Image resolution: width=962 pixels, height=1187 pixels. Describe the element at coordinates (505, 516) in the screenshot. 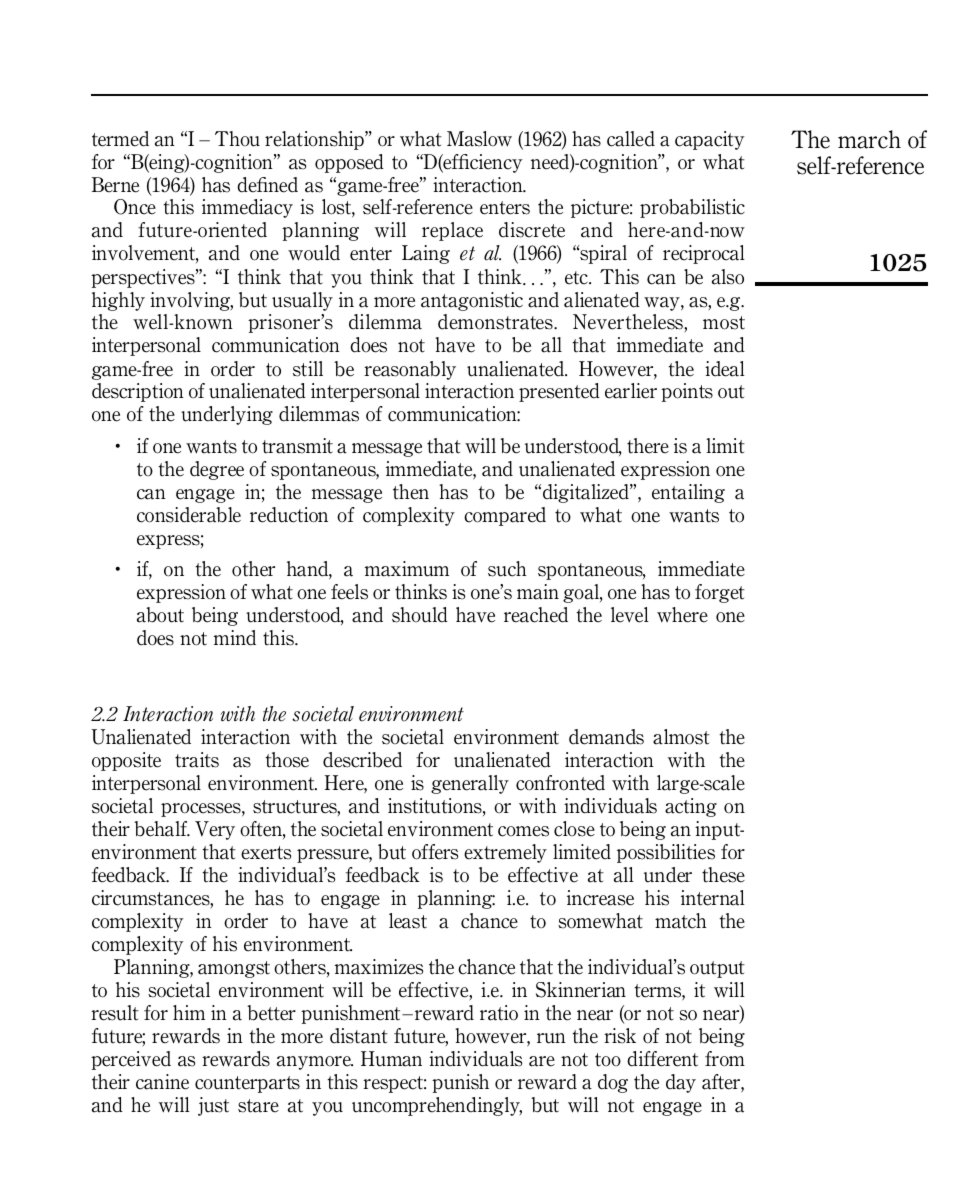

I see `compared` at that location.
